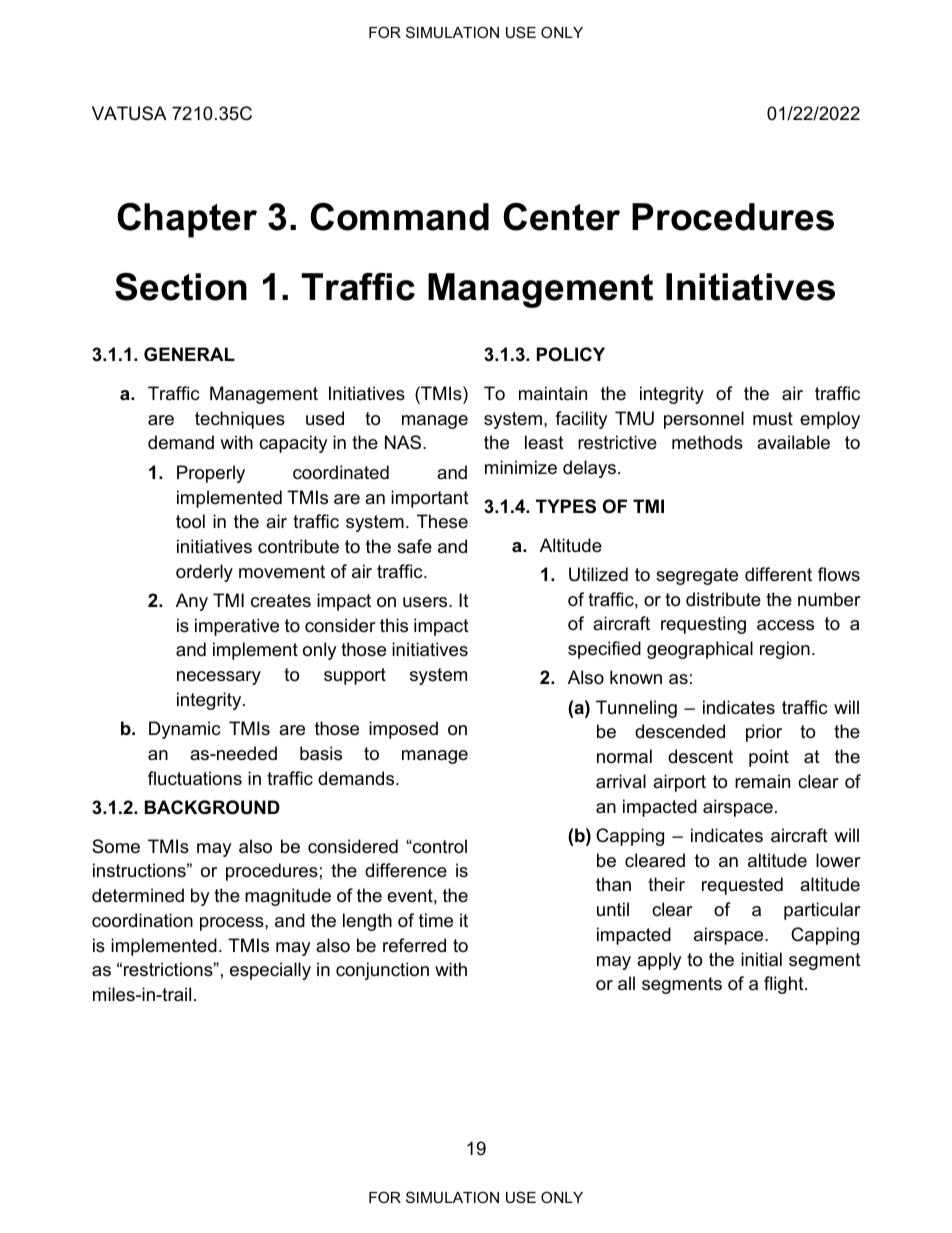  Describe the element at coordinates (270, 971) in the image. I see `especially` at that location.
